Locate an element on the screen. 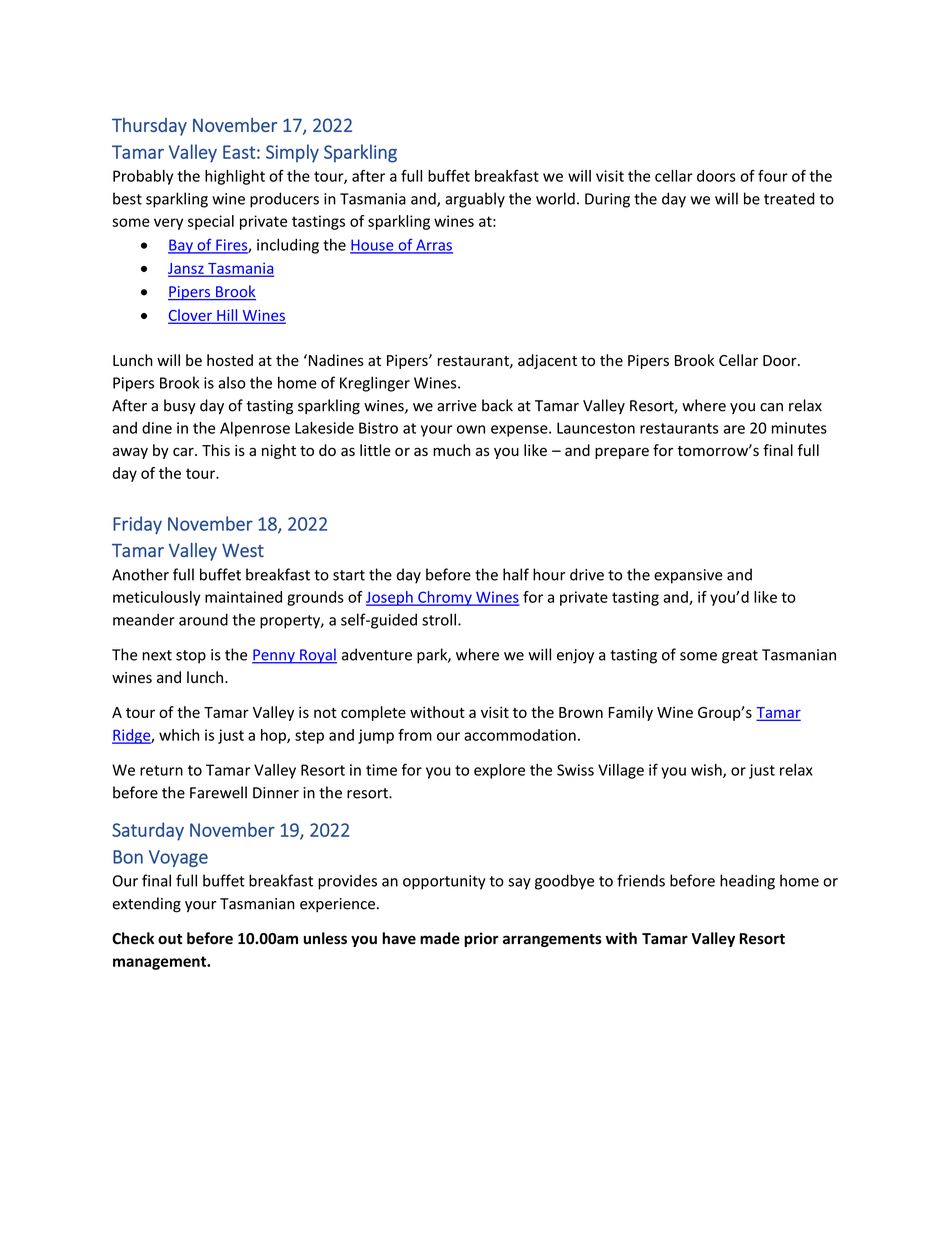 The width and height of the screenshot is (952, 1233). four is located at coordinates (773, 176).
